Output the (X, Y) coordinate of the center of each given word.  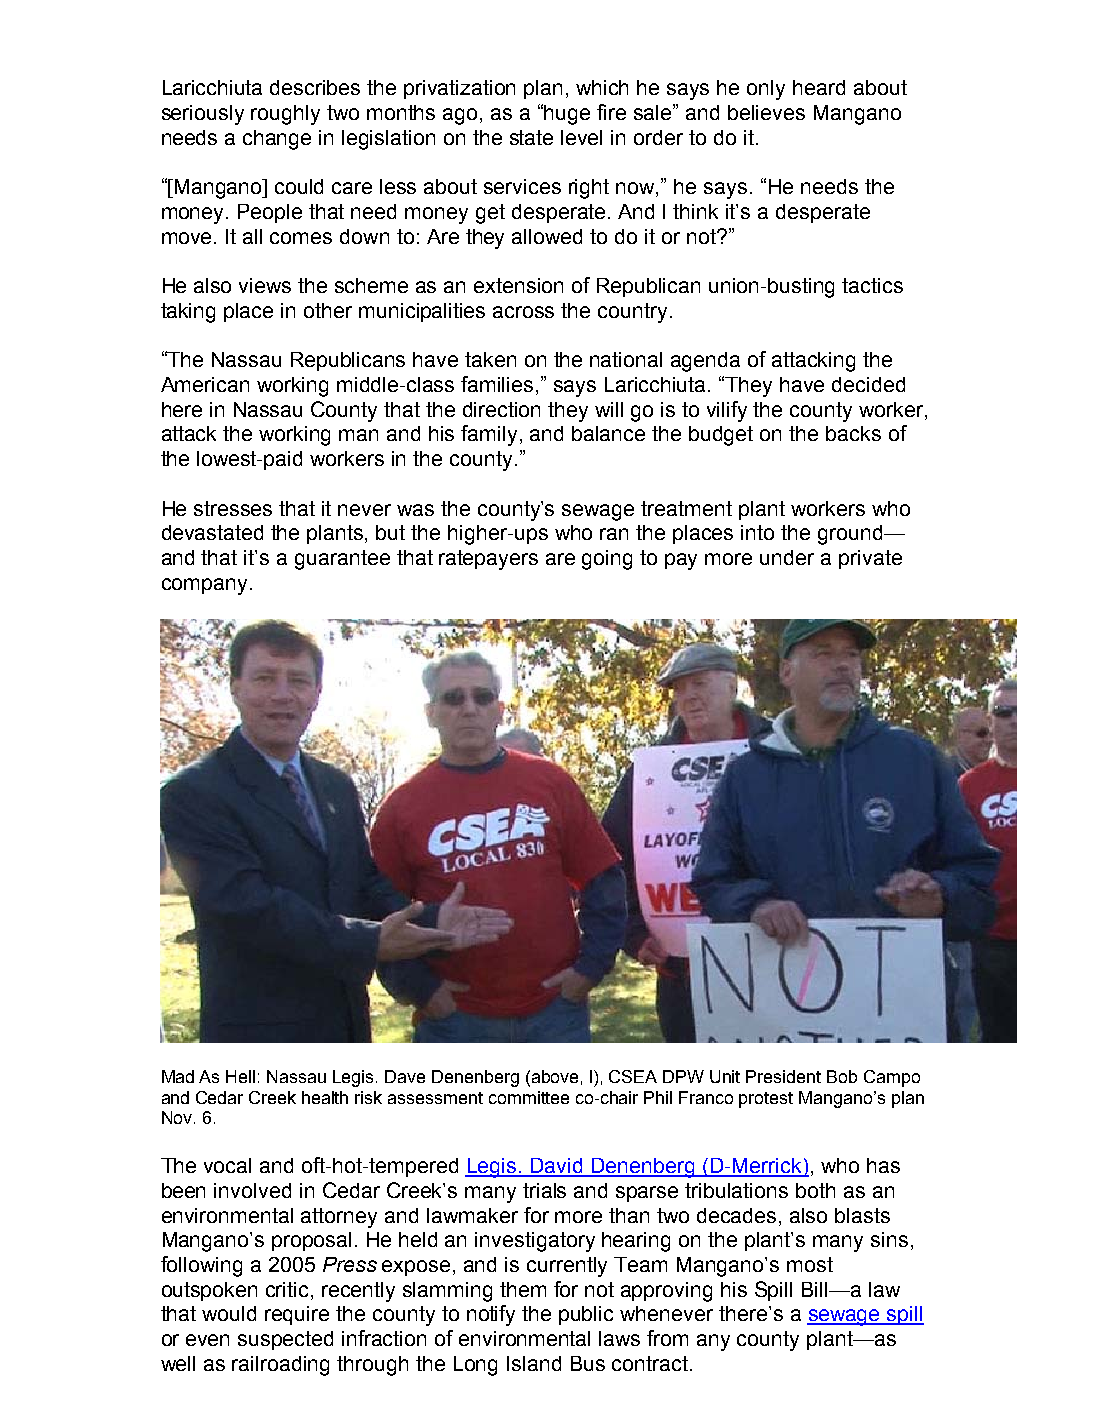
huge (567, 115)
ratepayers (488, 560)
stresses (233, 508)
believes (766, 112)
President (783, 1076)
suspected (285, 1340)
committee (529, 1097)
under (787, 557)
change (277, 140)
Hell (240, 1076)
